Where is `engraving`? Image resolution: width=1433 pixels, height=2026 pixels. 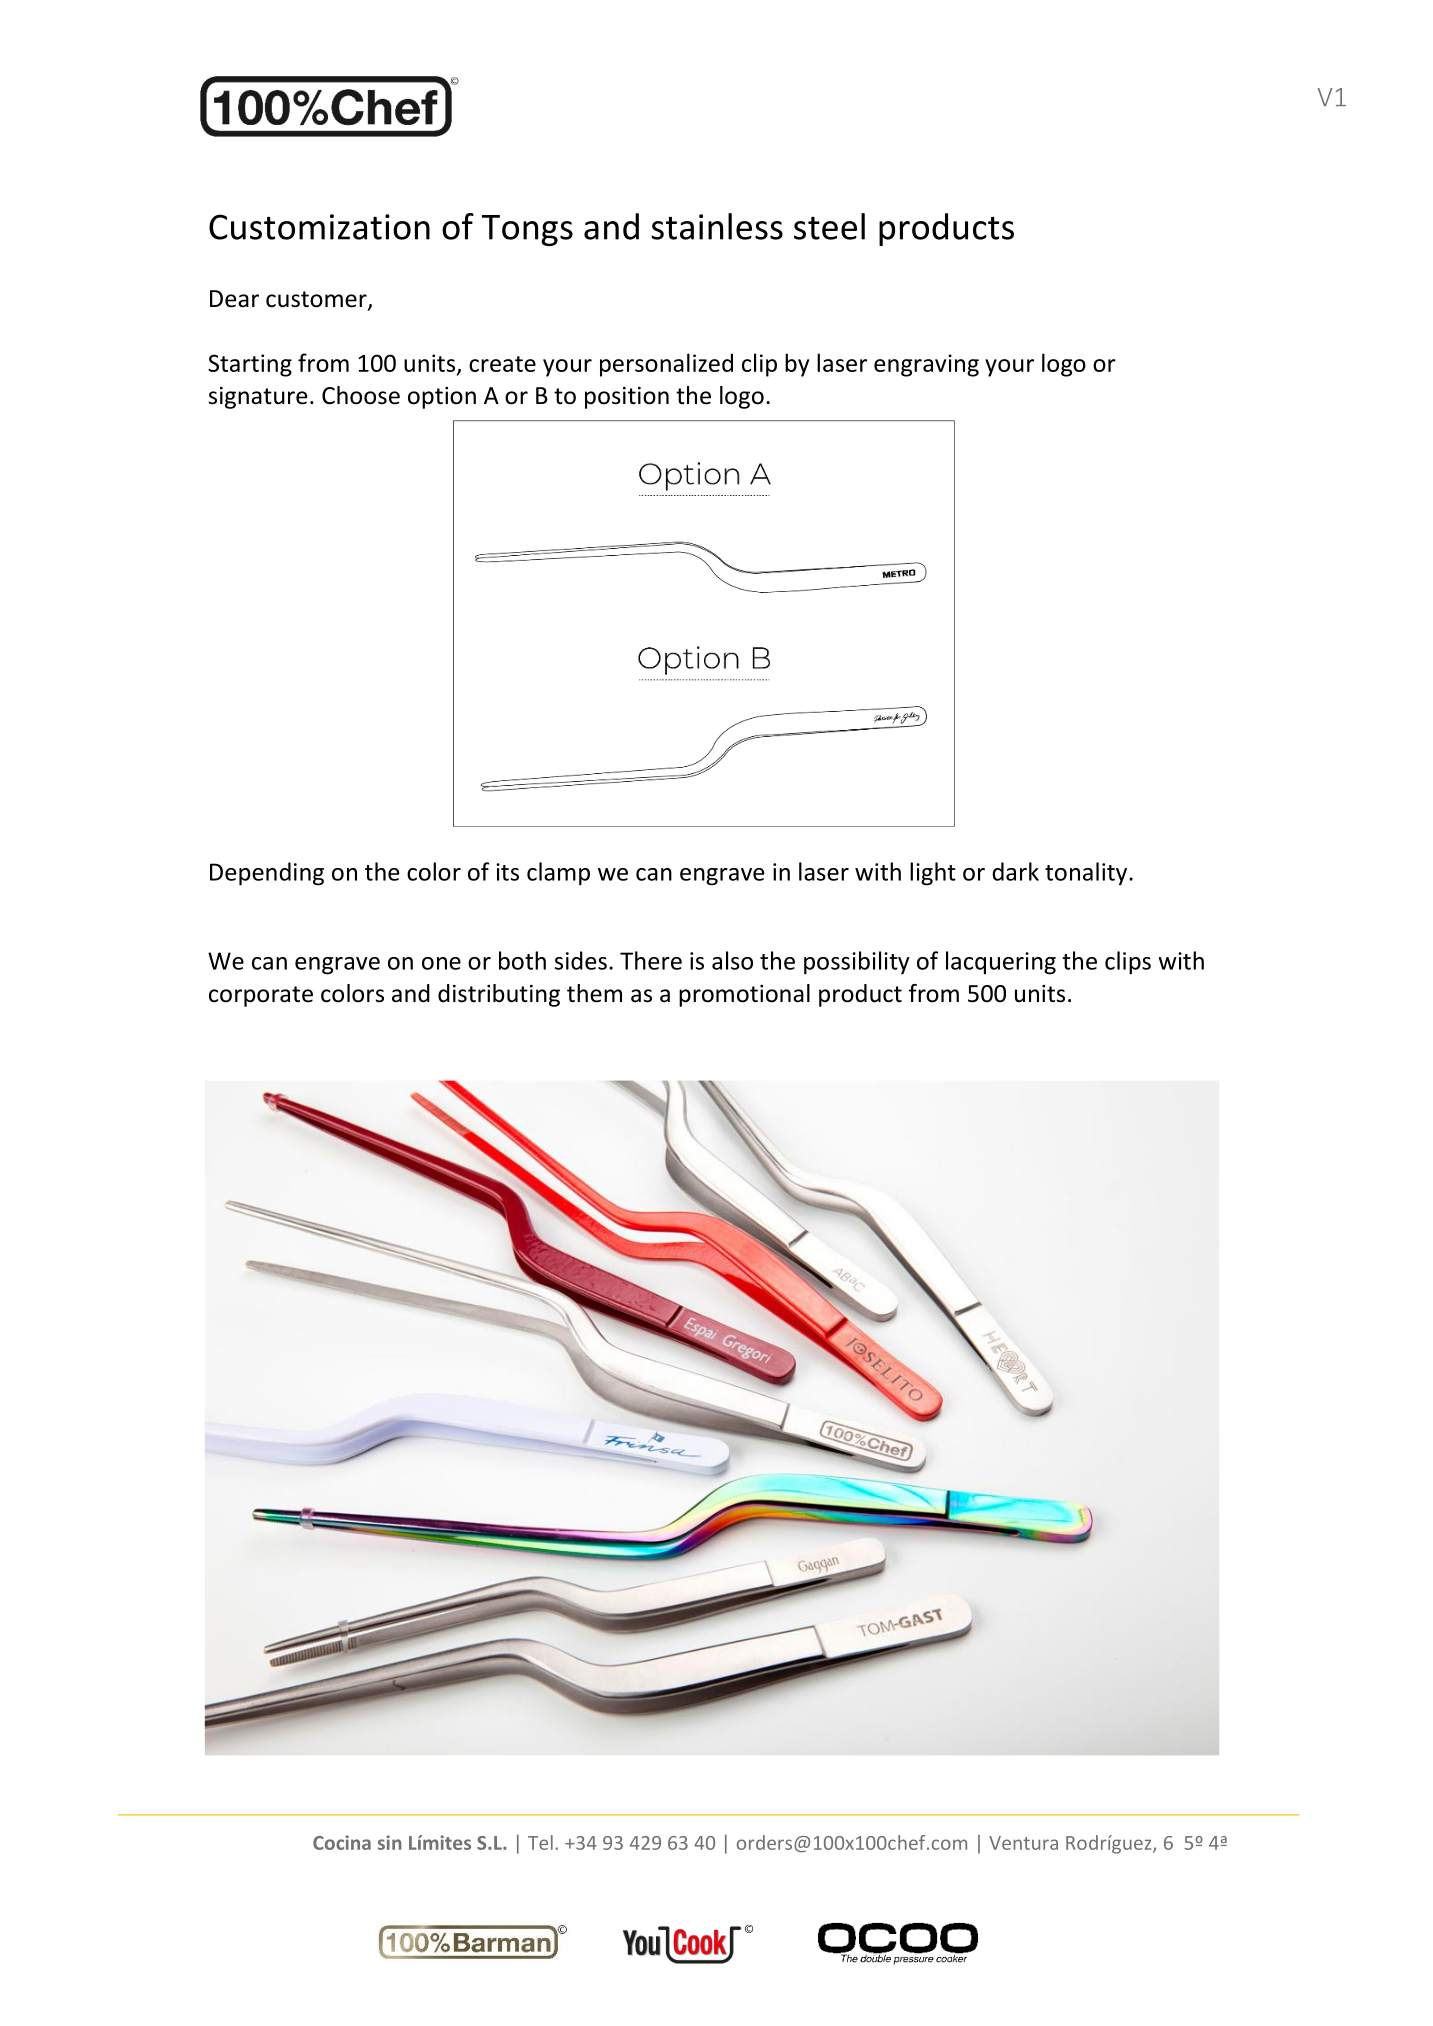
engraving is located at coordinates (926, 365).
